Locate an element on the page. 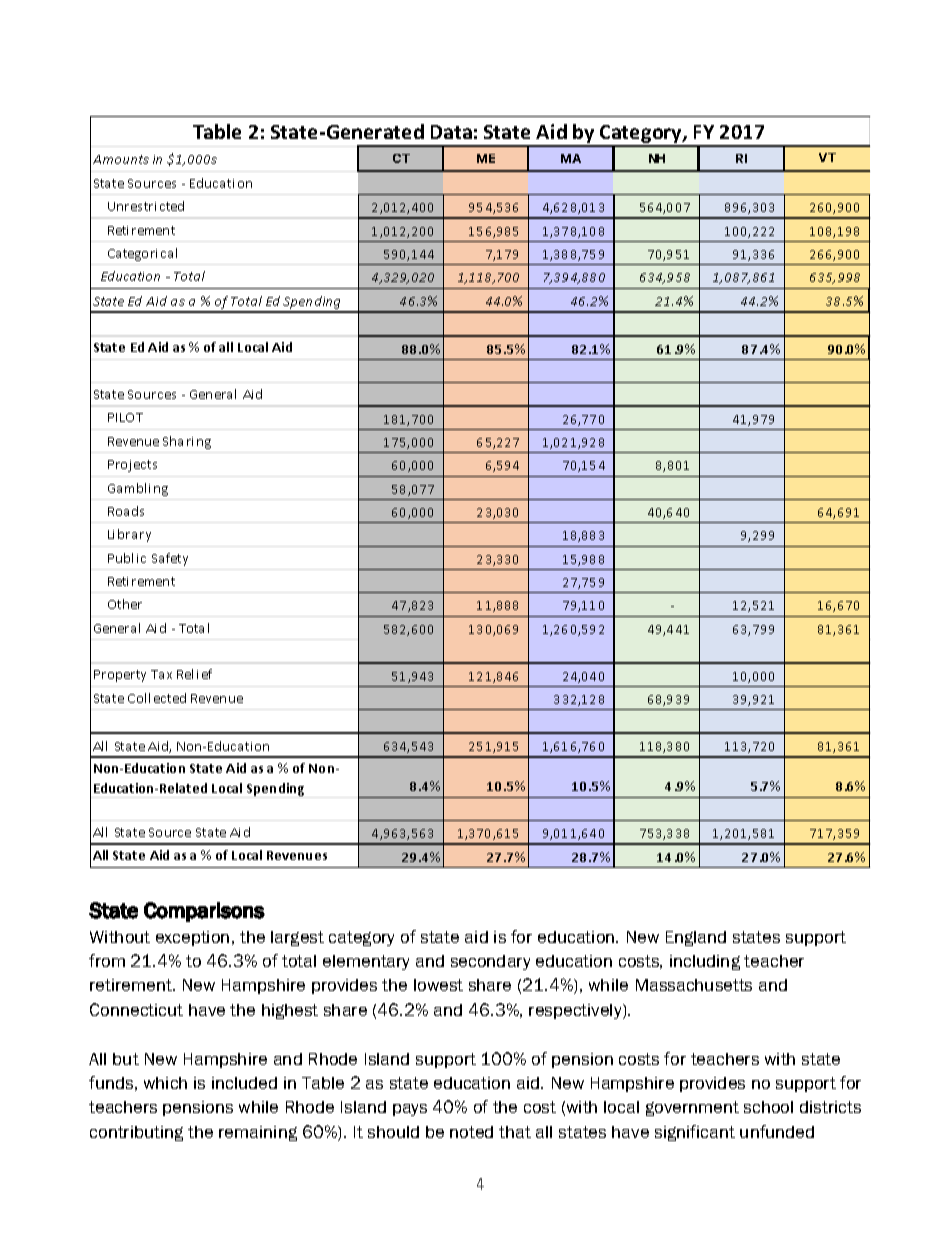  Relief is located at coordinates (194, 674).
